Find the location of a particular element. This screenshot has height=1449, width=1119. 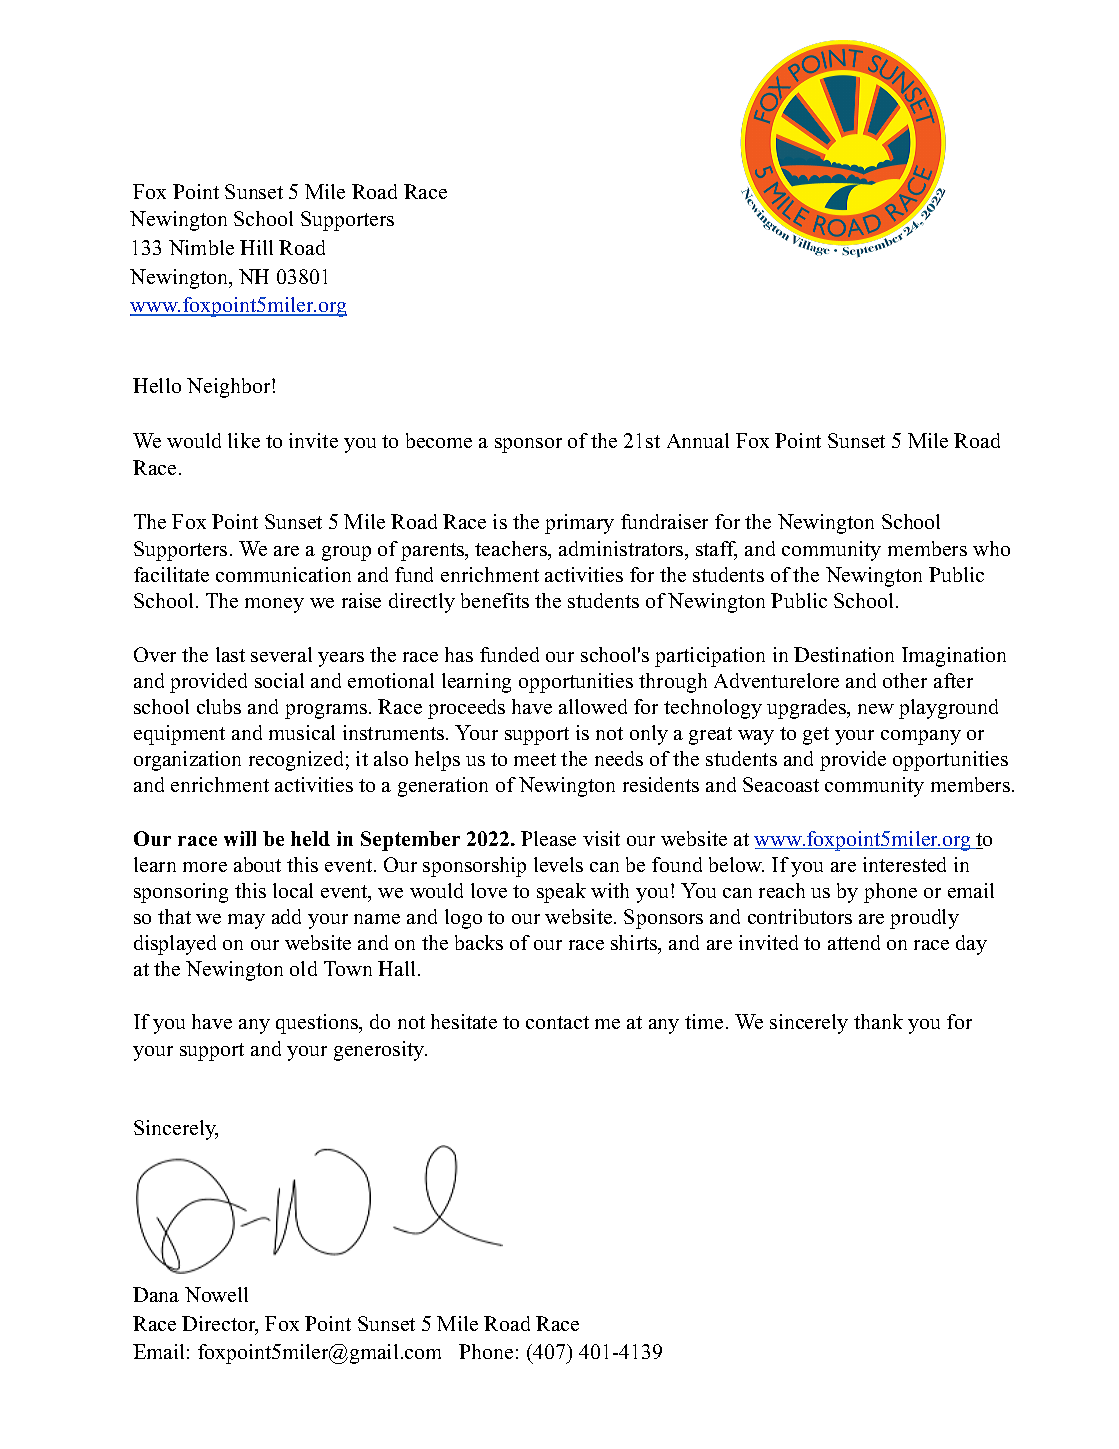

who is located at coordinates (991, 548).
